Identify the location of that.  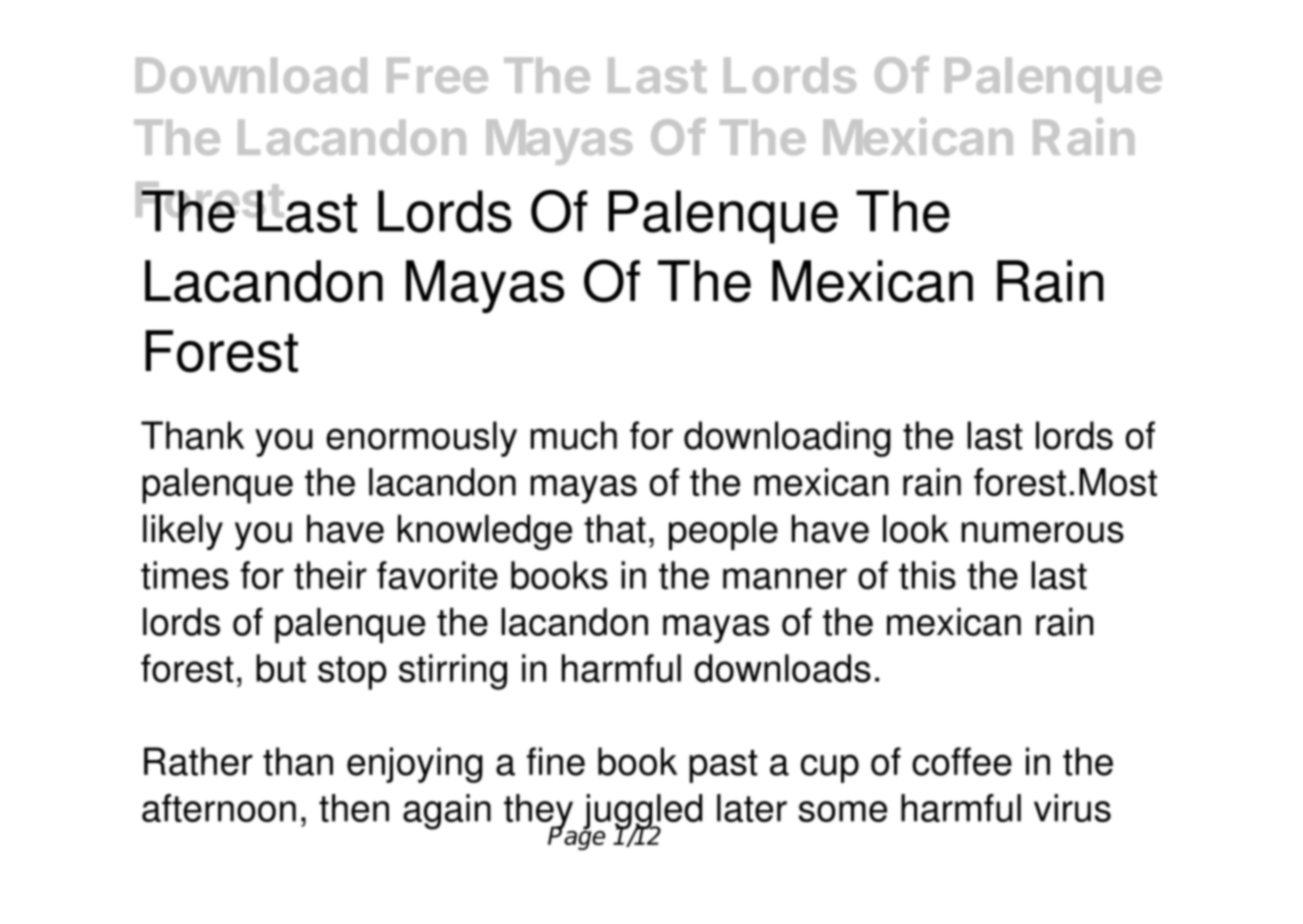
(615, 529).
